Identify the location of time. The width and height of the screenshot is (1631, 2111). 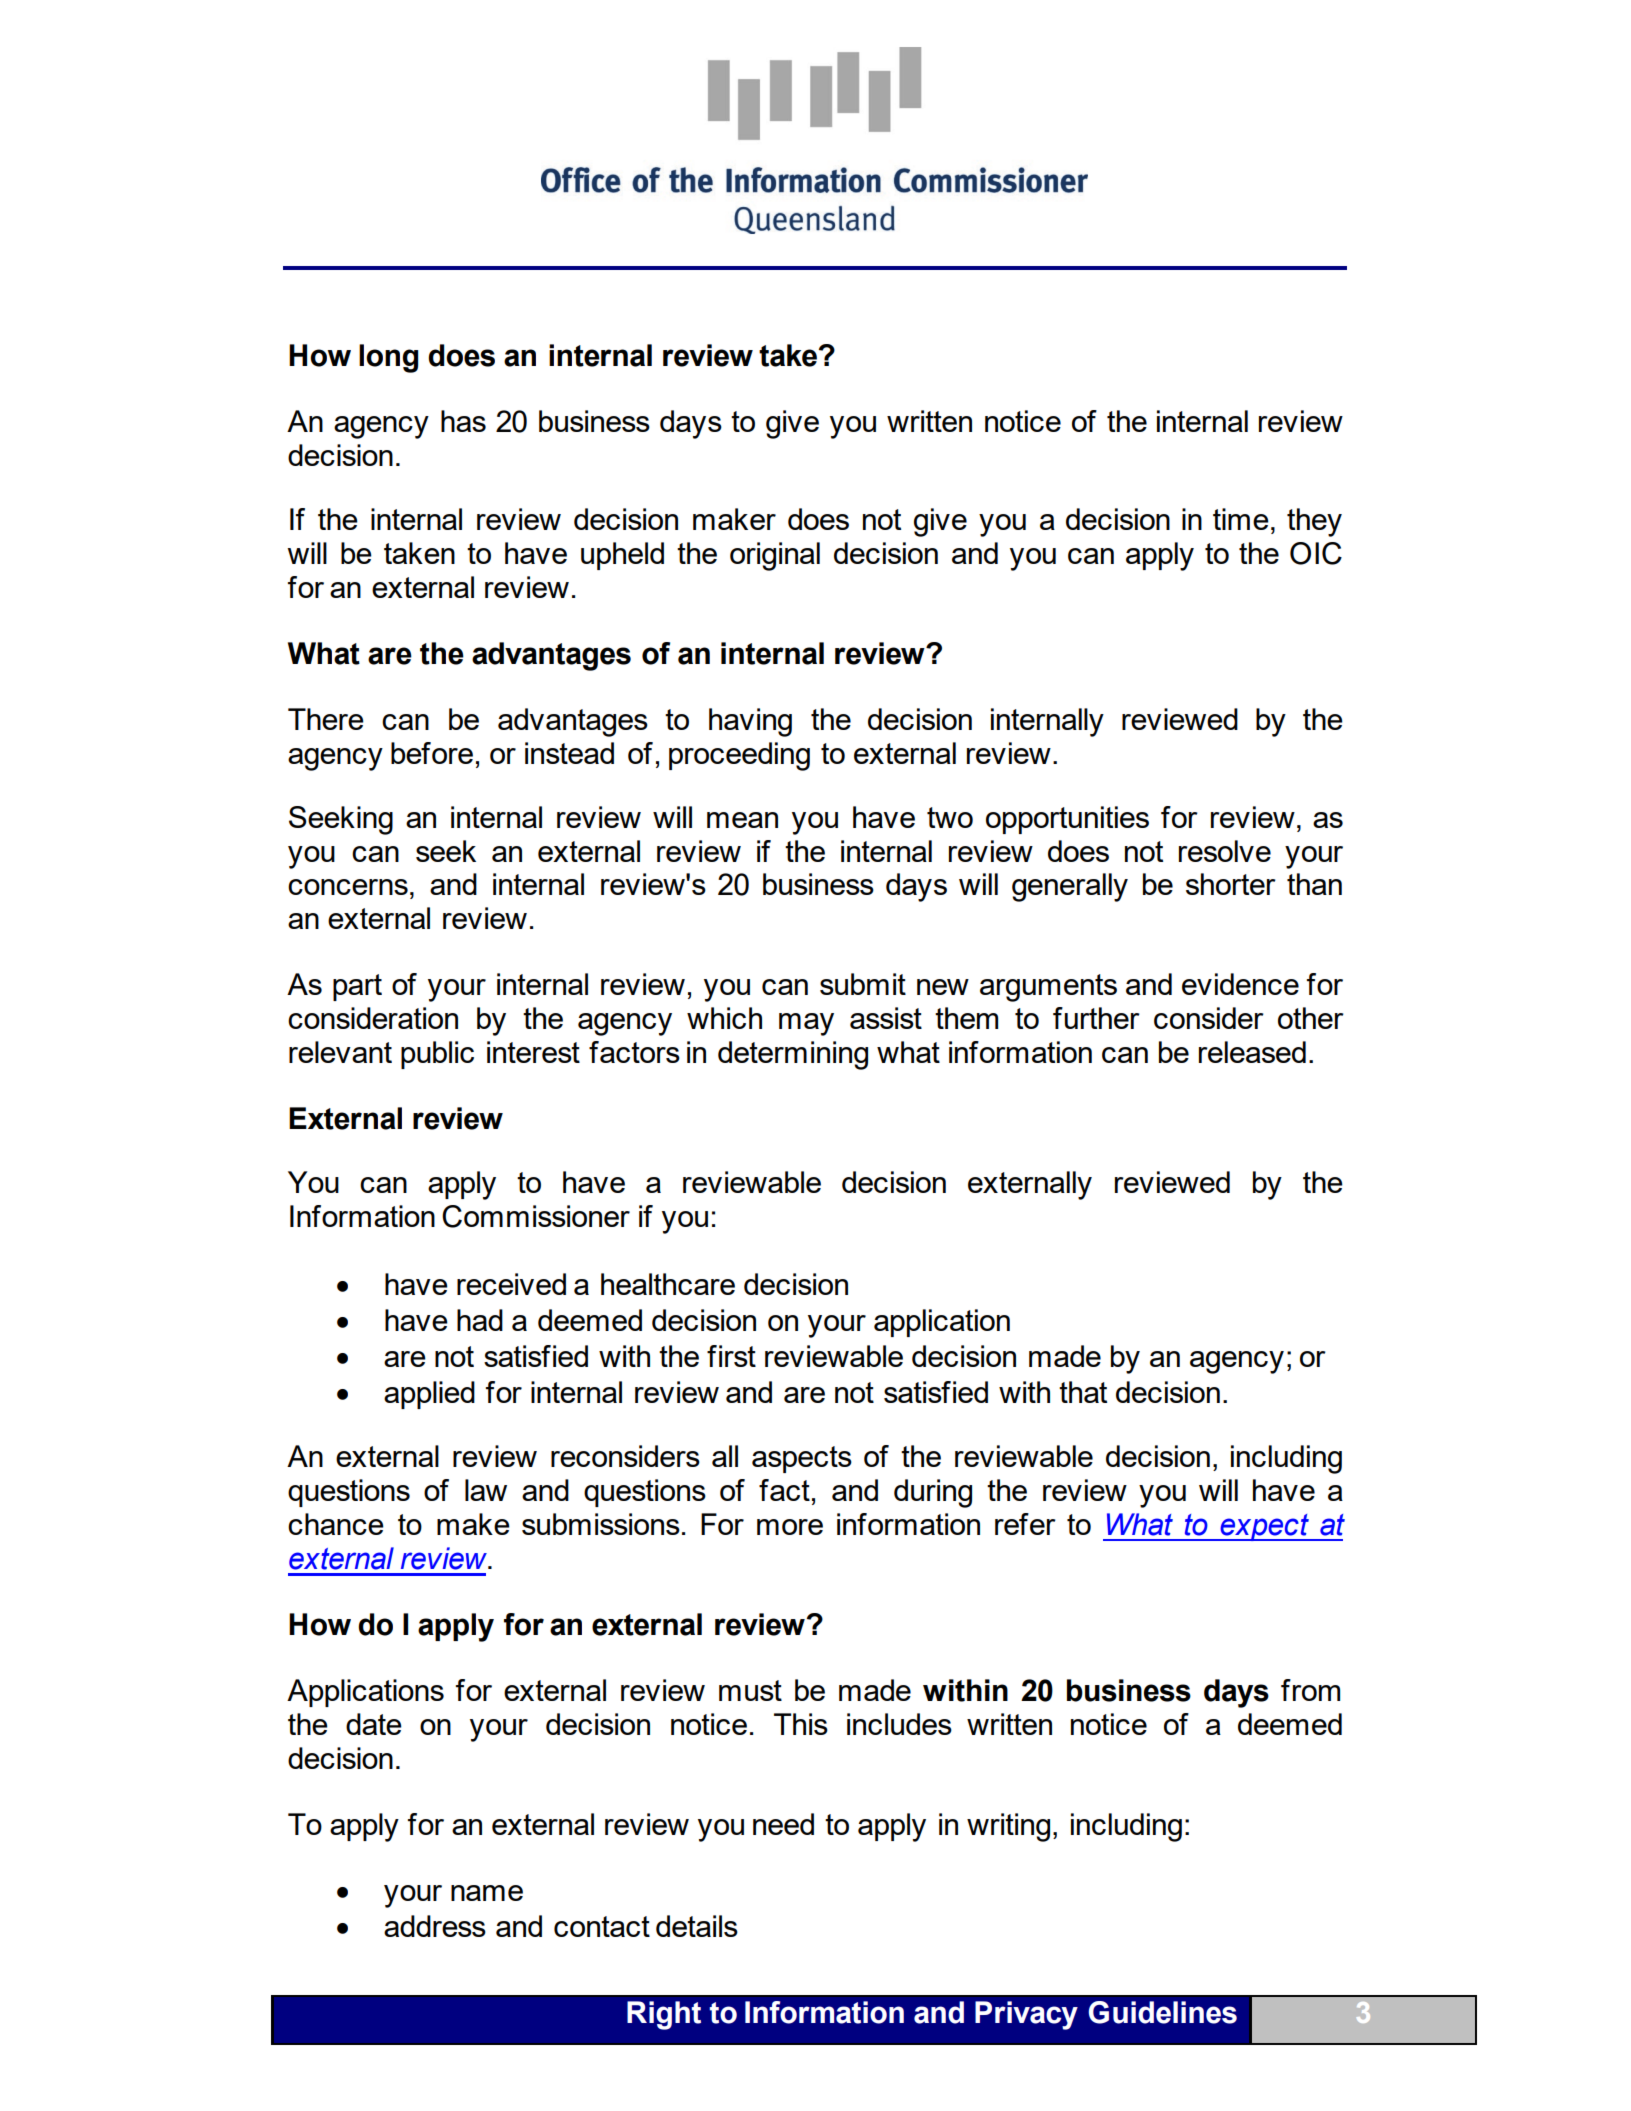
(1241, 519).
